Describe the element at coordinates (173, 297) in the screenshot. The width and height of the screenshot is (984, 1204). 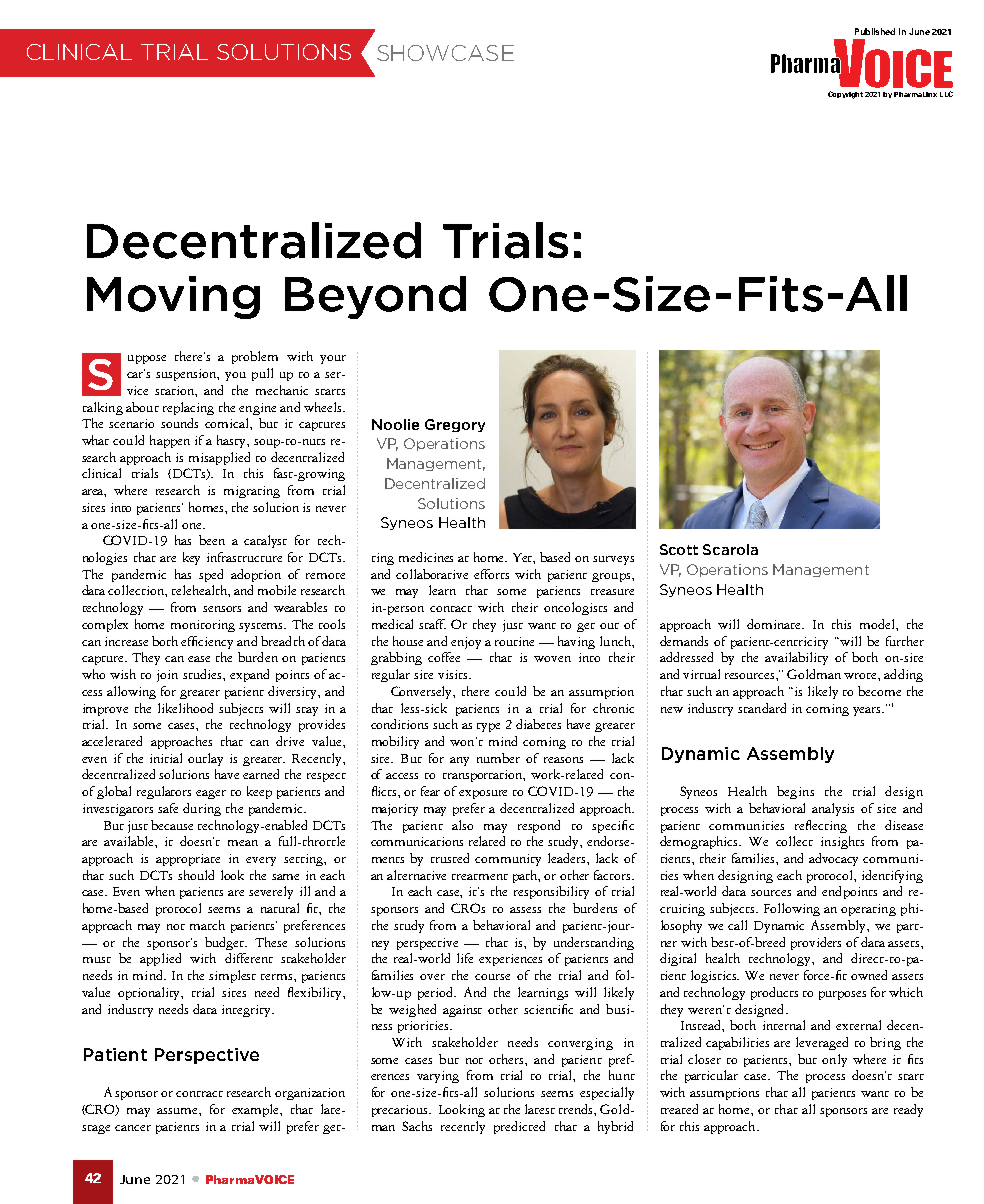
I see `Moving` at that location.
